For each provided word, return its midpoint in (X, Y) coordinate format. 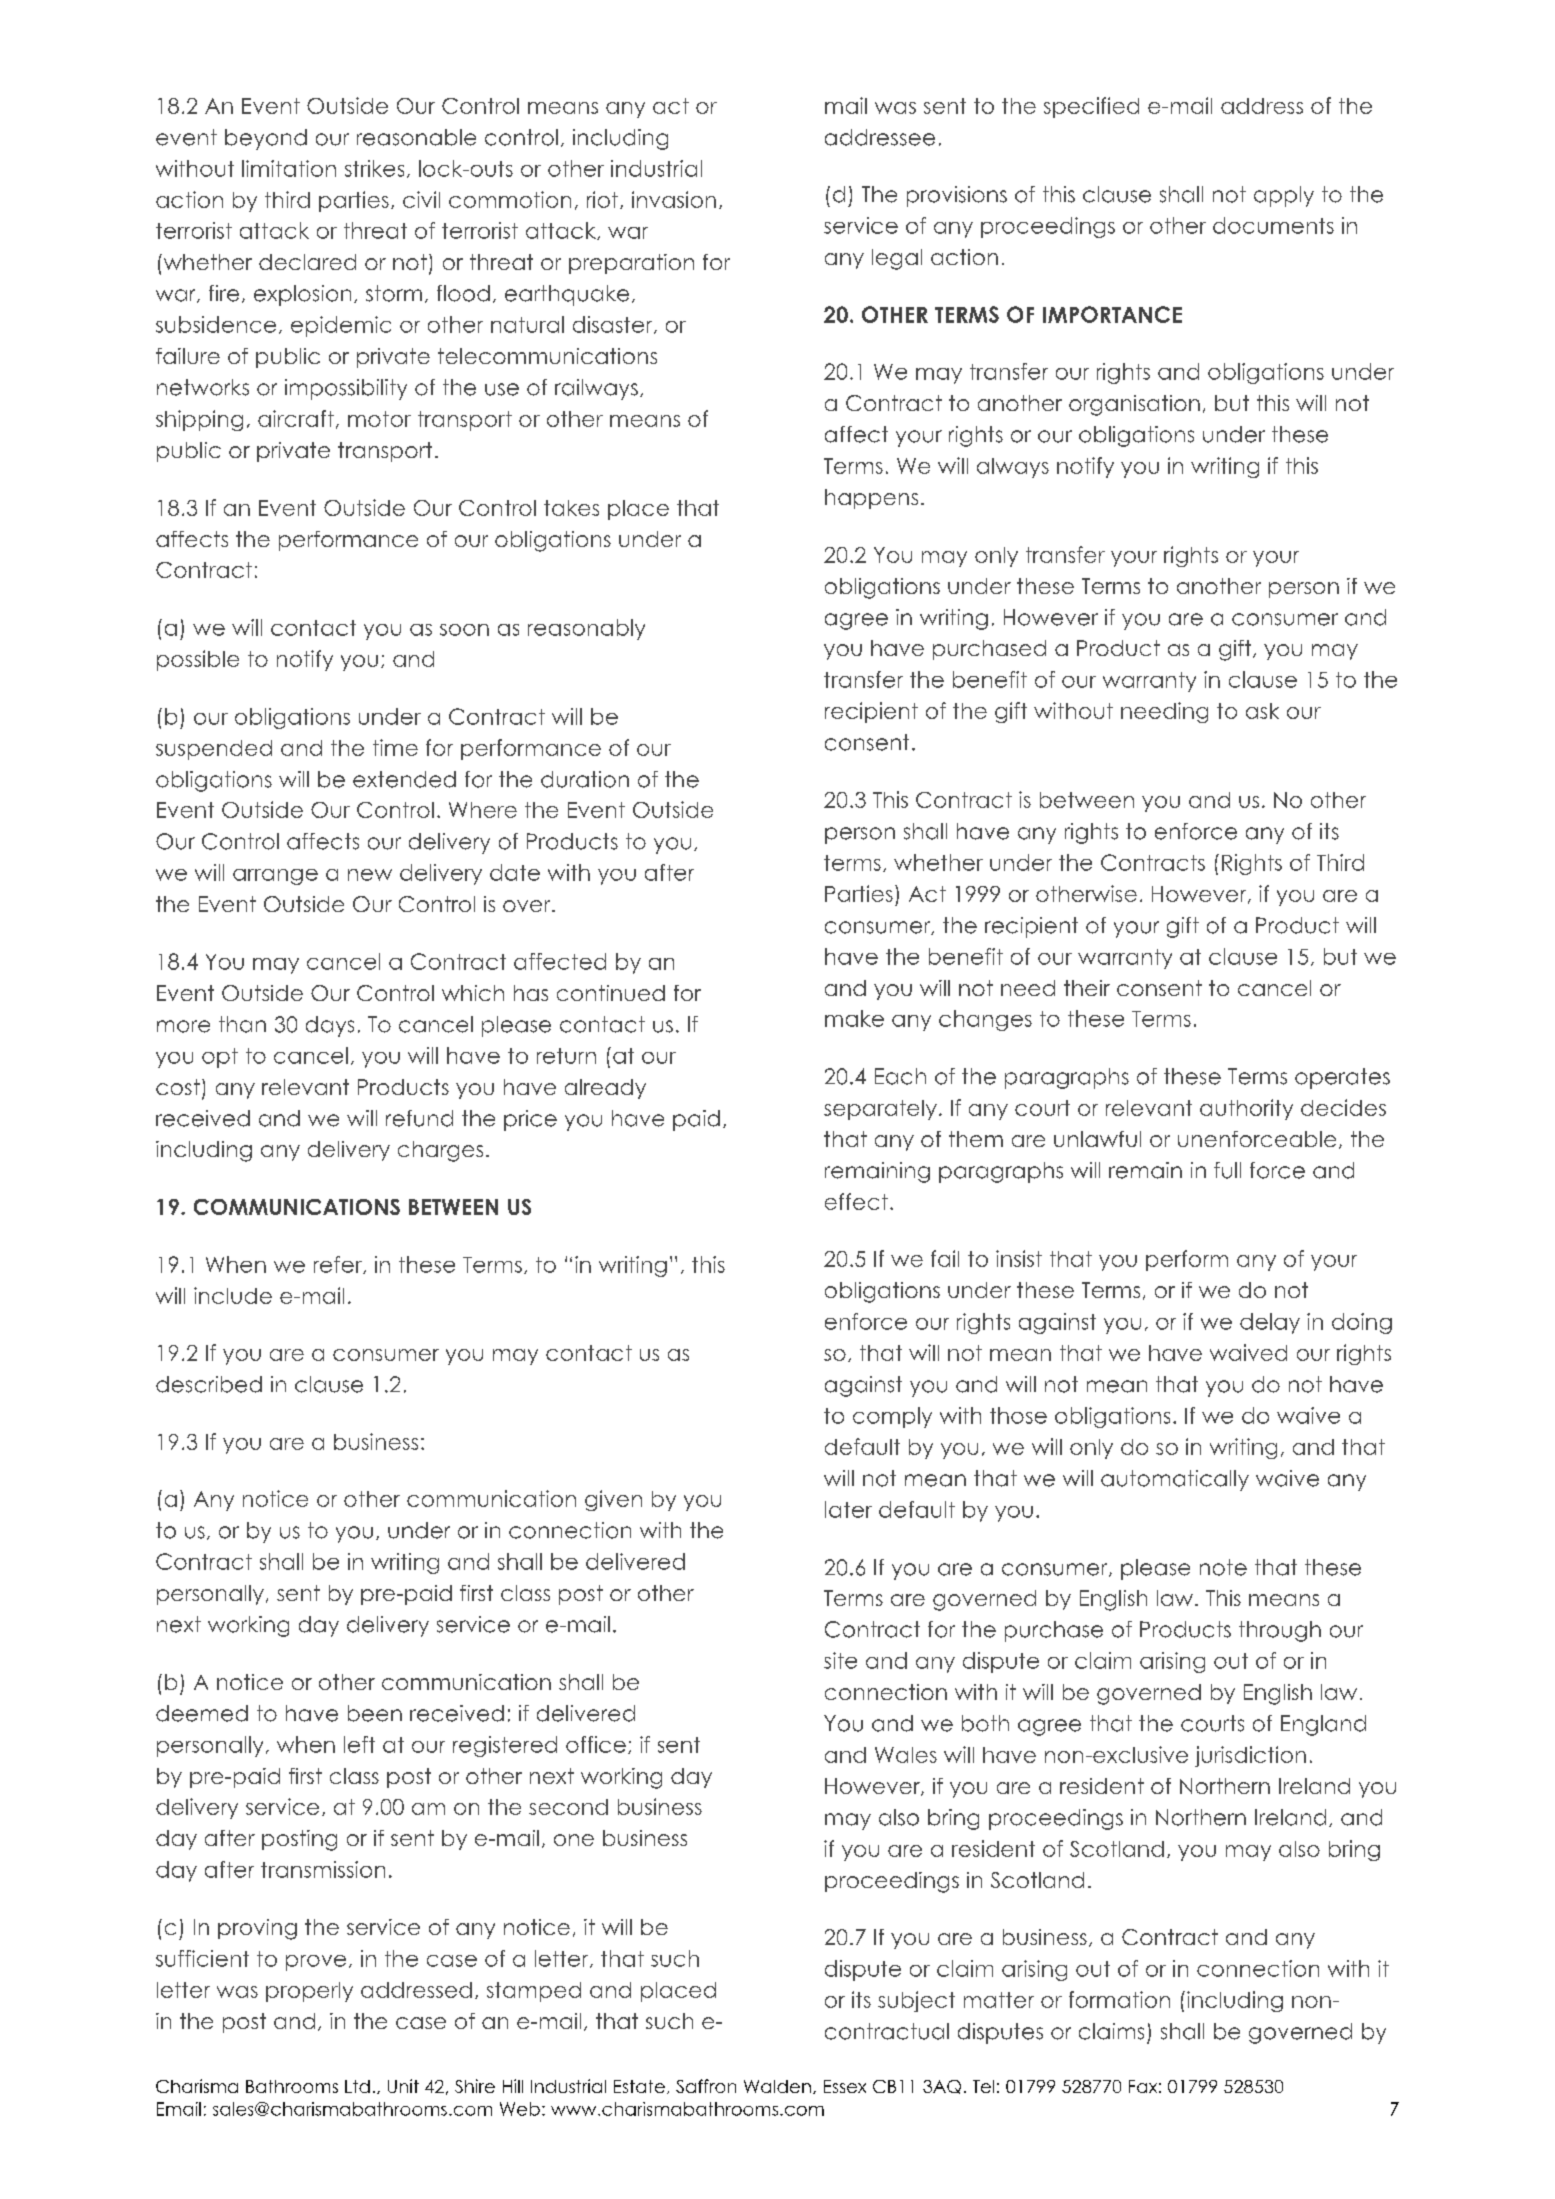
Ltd (357, 2086)
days (330, 1026)
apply (1284, 196)
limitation (289, 168)
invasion (674, 199)
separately (880, 1110)
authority (1246, 1109)
